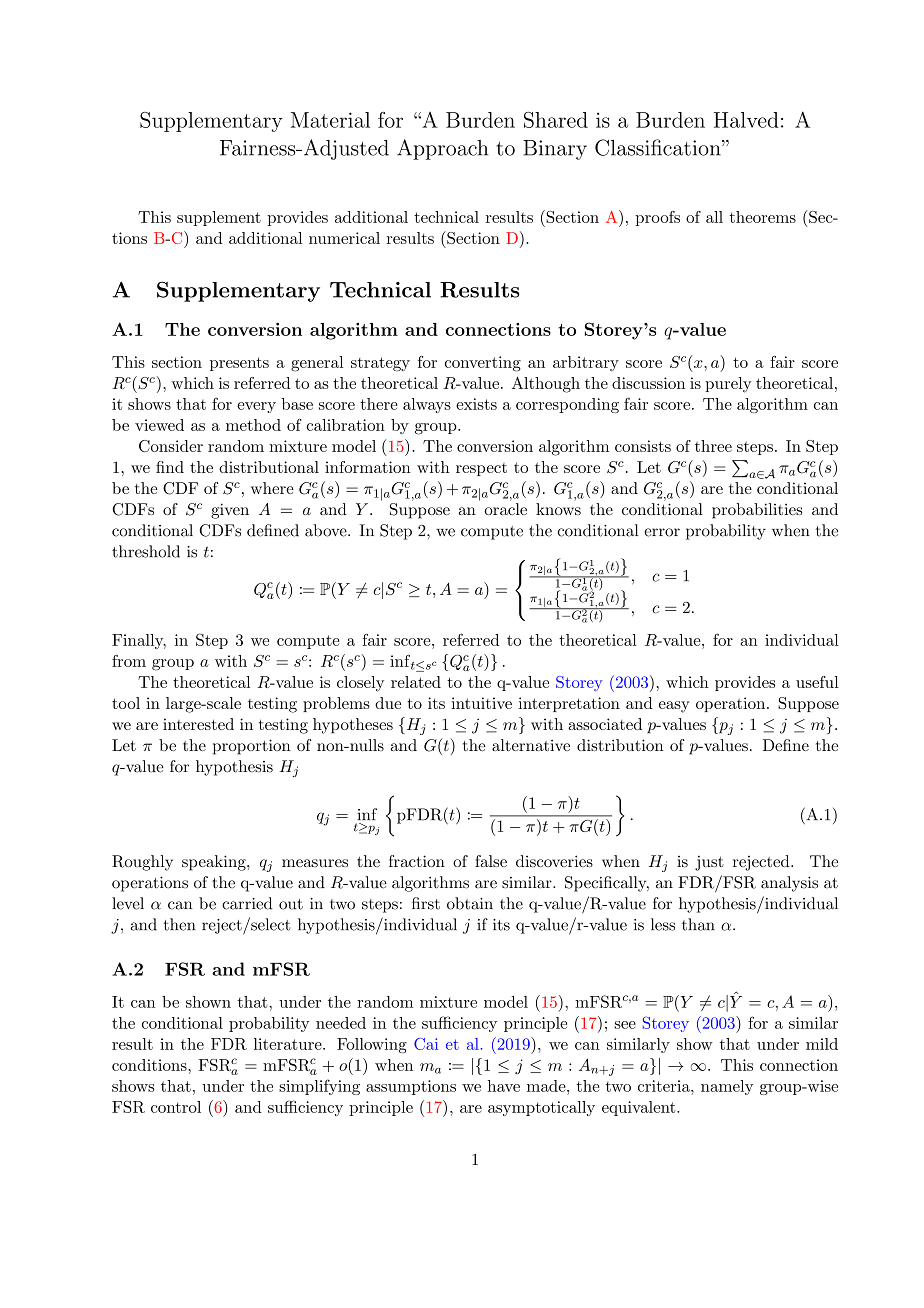 The height and width of the screenshot is (1308, 924). I want to click on useful, so click(817, 682).
